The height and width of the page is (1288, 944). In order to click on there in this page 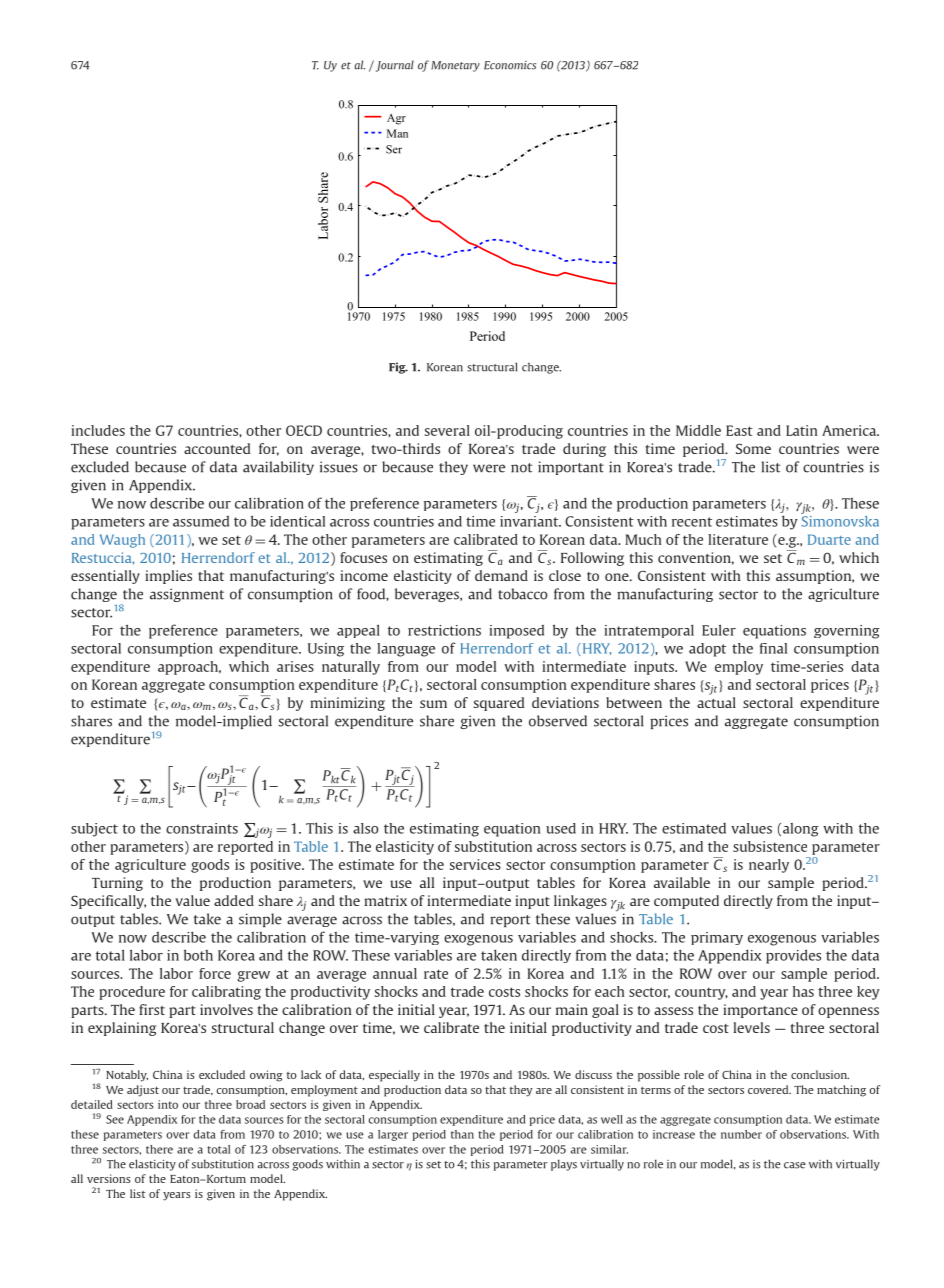, I will do `click(159, 1149)`.
